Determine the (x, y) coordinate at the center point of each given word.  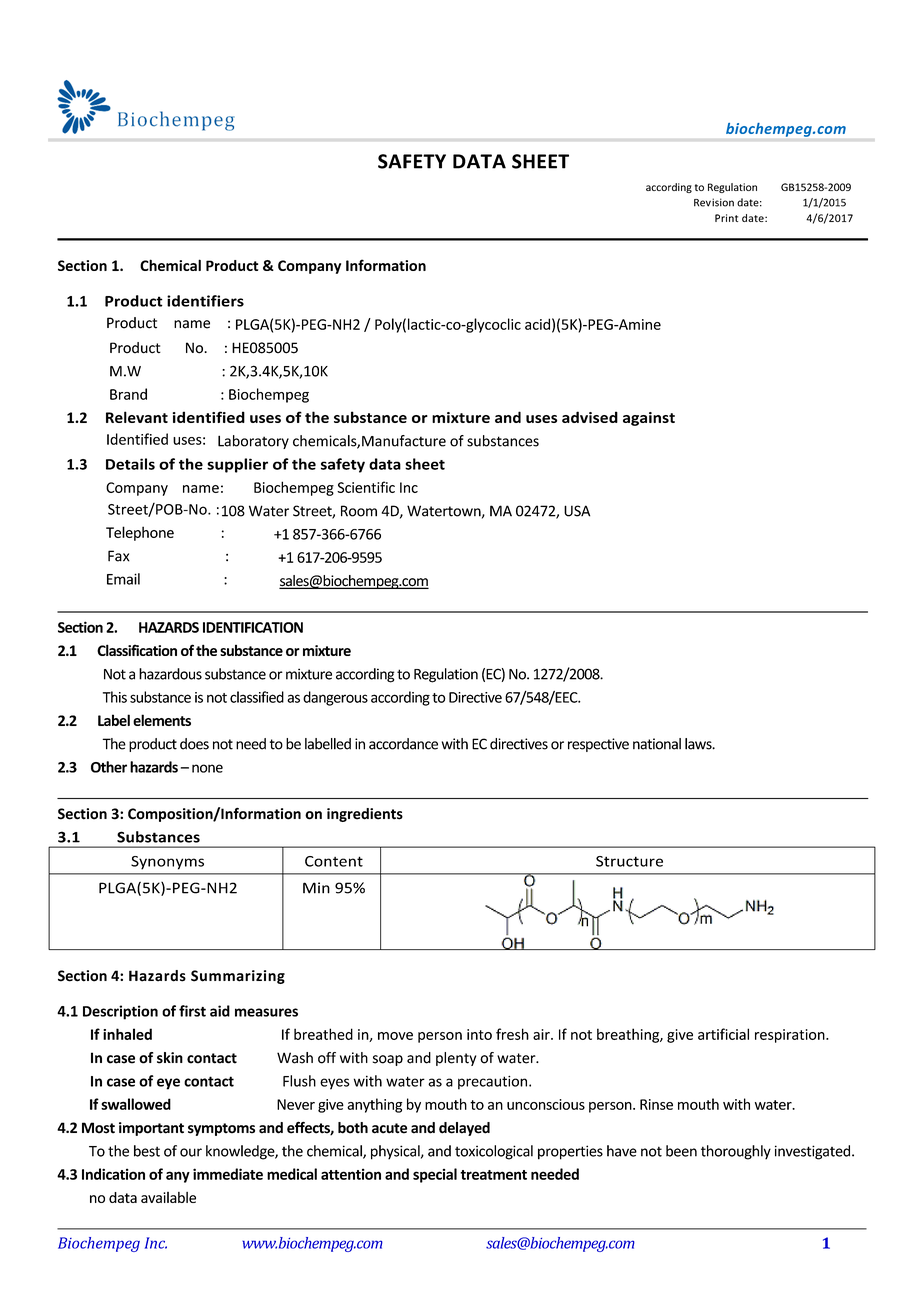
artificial (723, 1034)
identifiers (205, 301)
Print (726, 218)
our (191, 1152)
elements (162, 720)
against (649, 419)
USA (577, 511)
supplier (237, 465)
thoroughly (736, 1152)
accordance (403, 744)
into (479, 1034)
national (657, 744)
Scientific (366, 487)
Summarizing (238, 977)
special (435, 1175)
